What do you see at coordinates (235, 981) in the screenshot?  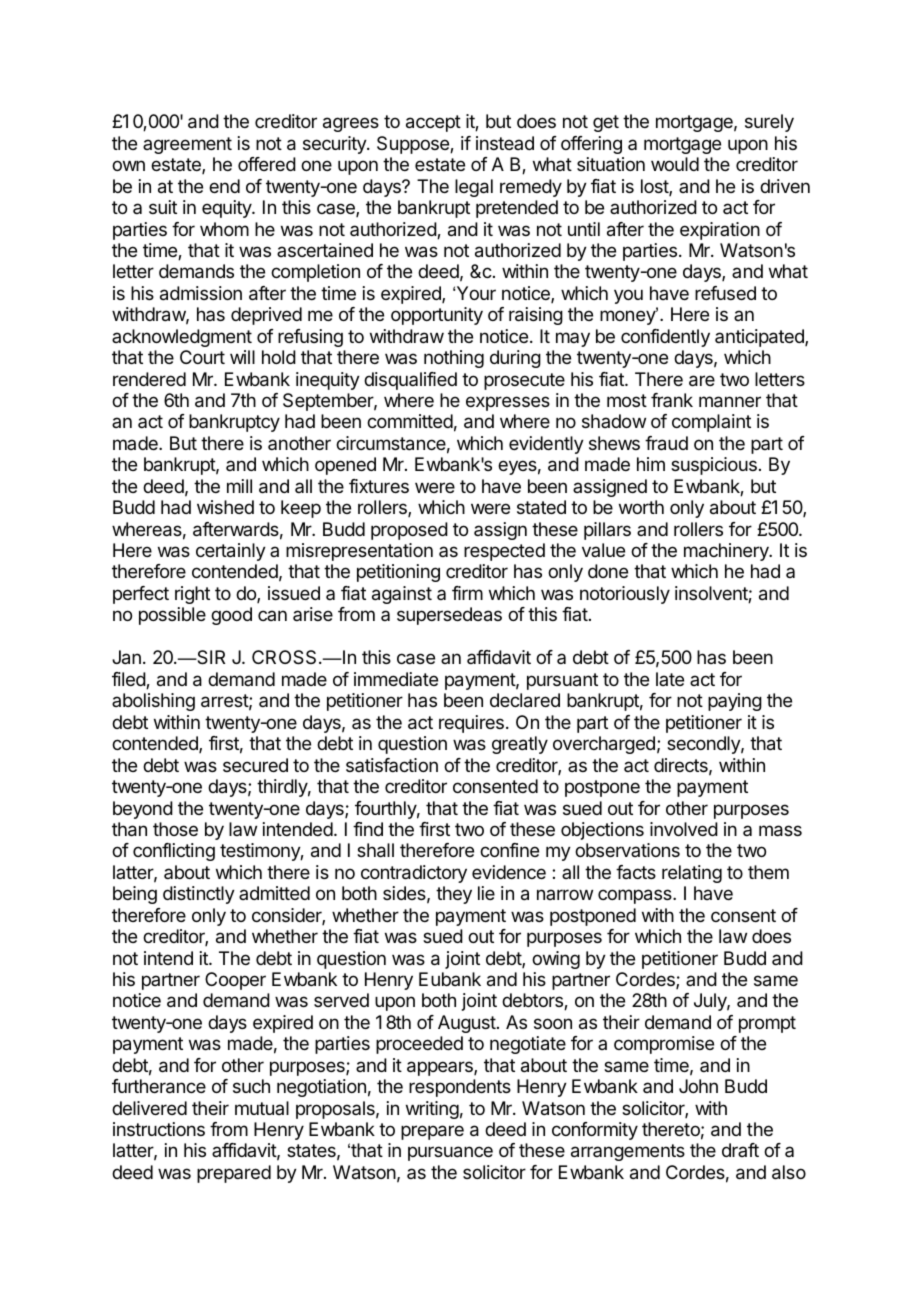 I see `Cooper` at bounding box center [235, 981].
